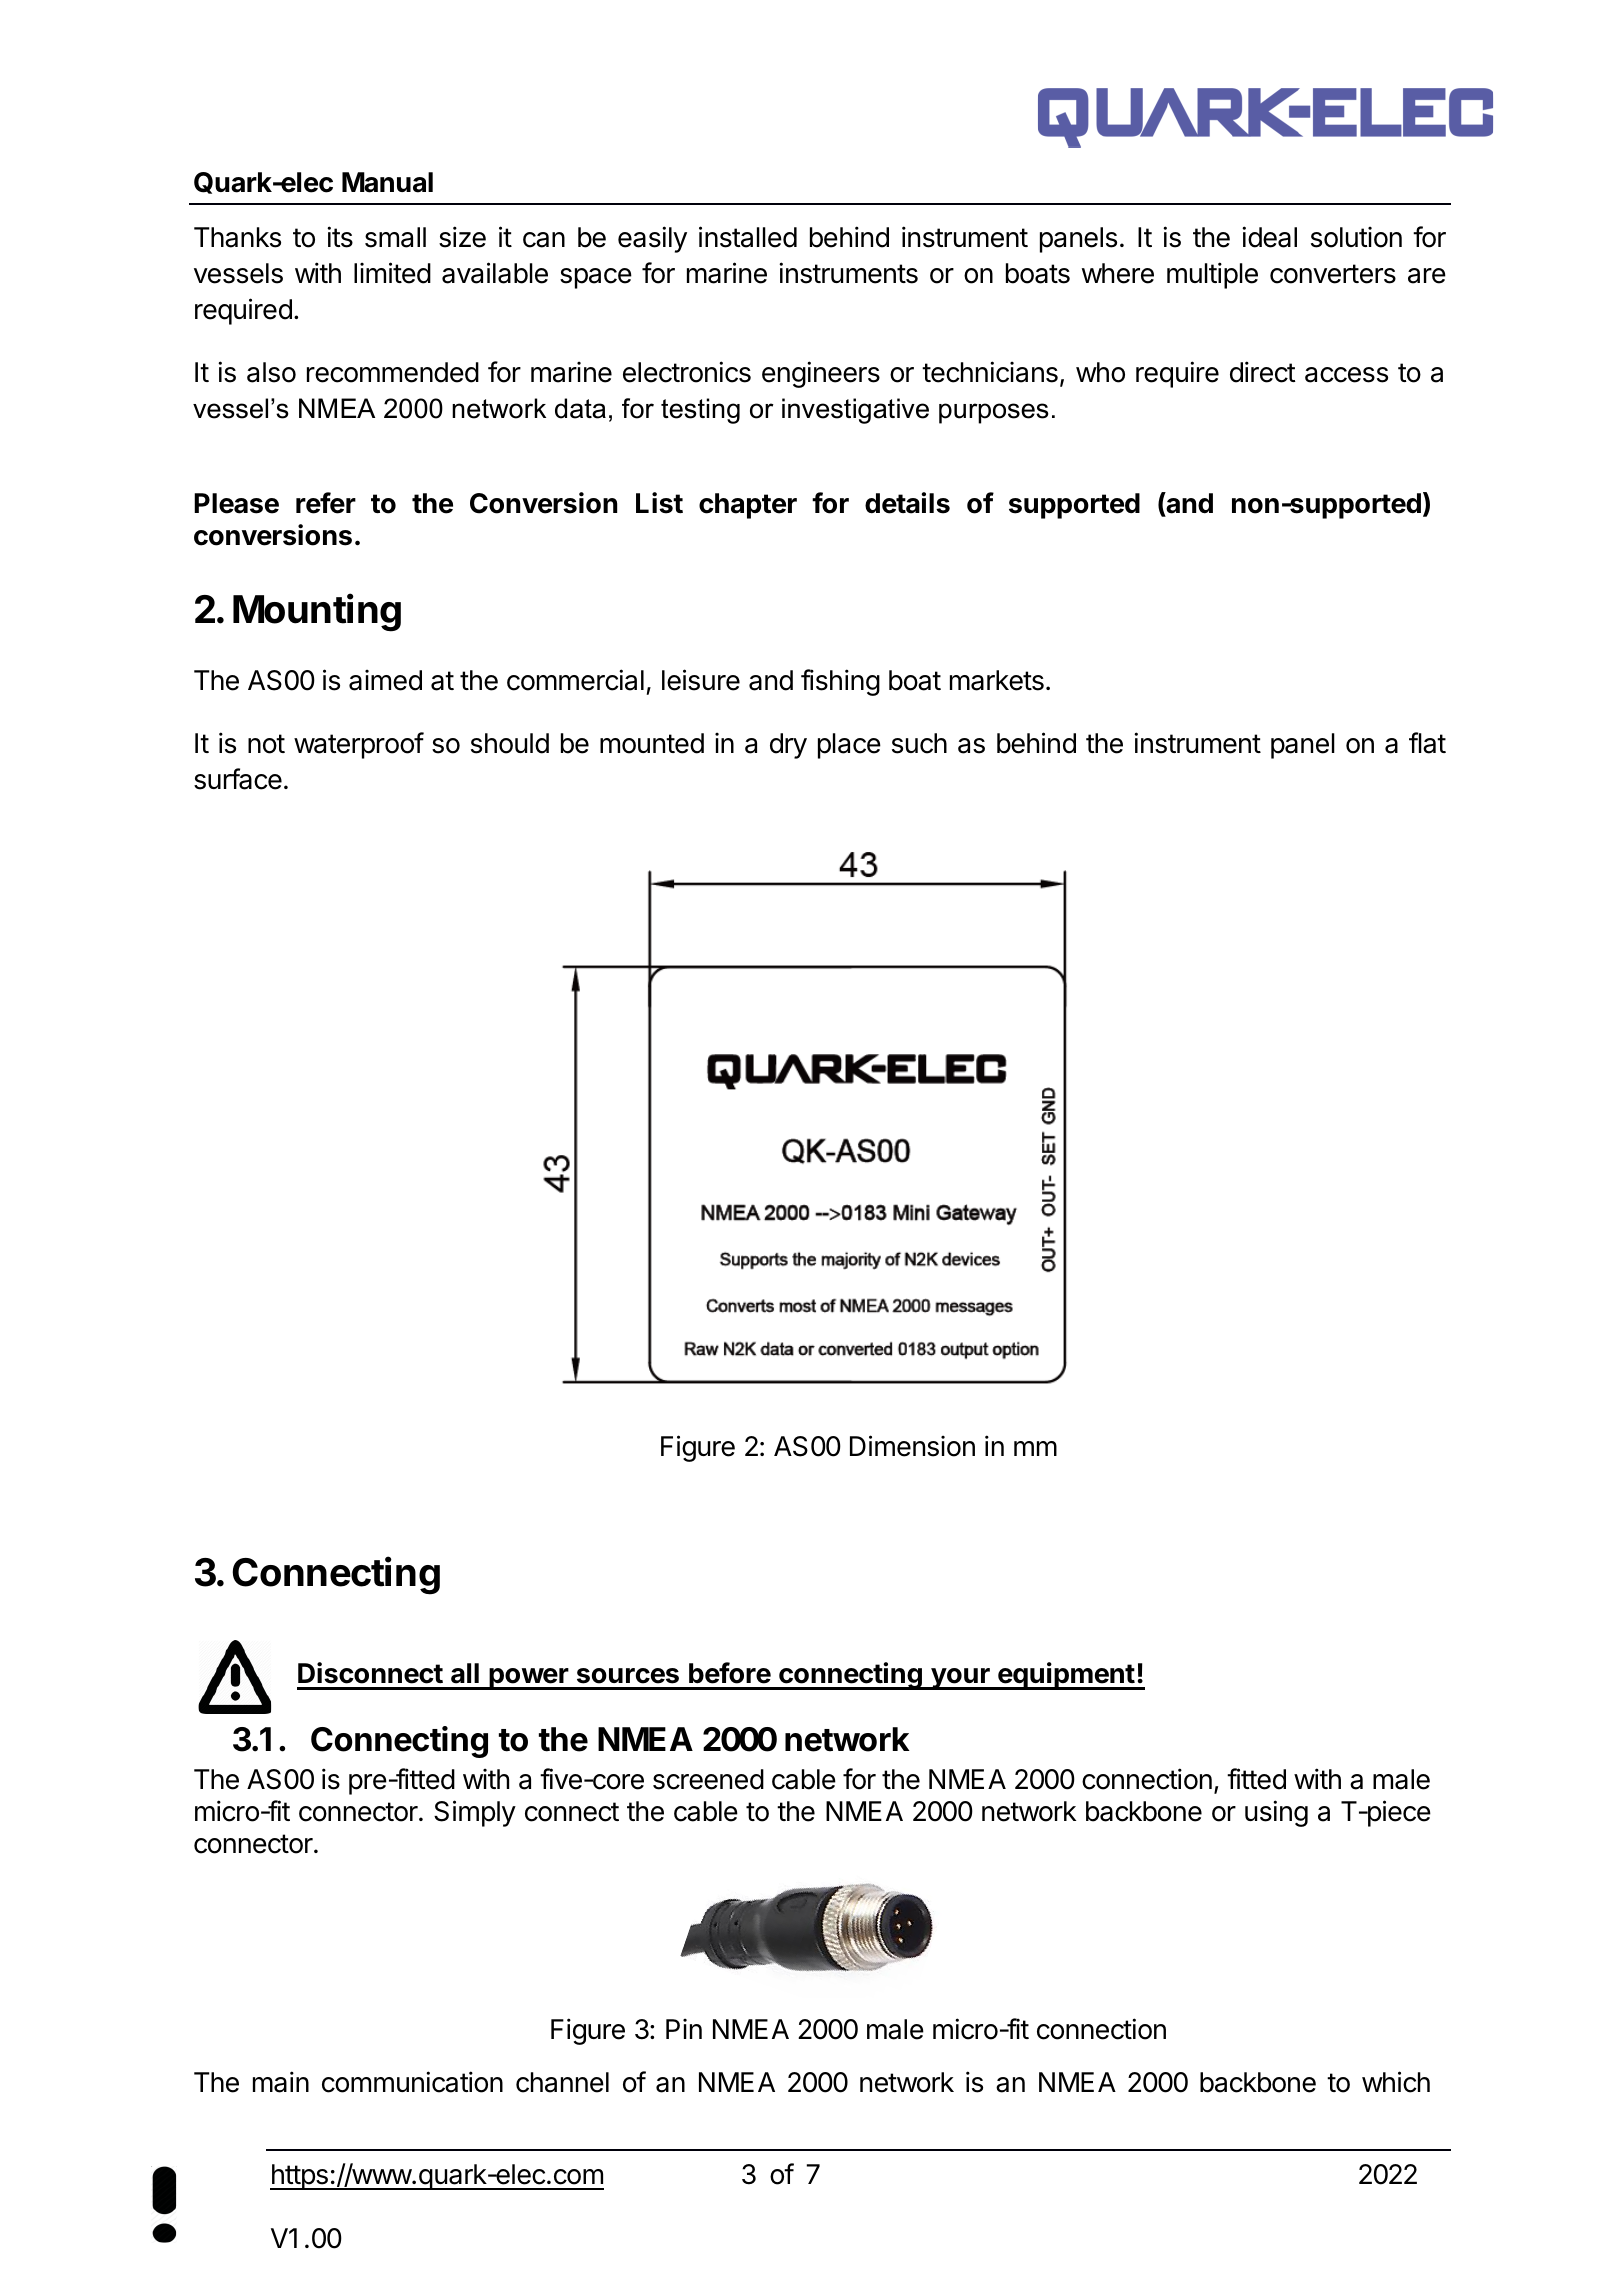 Image resolution: width=1620 pixels, height=2291 pixels. I want to click on surface, so click(238, 779).
